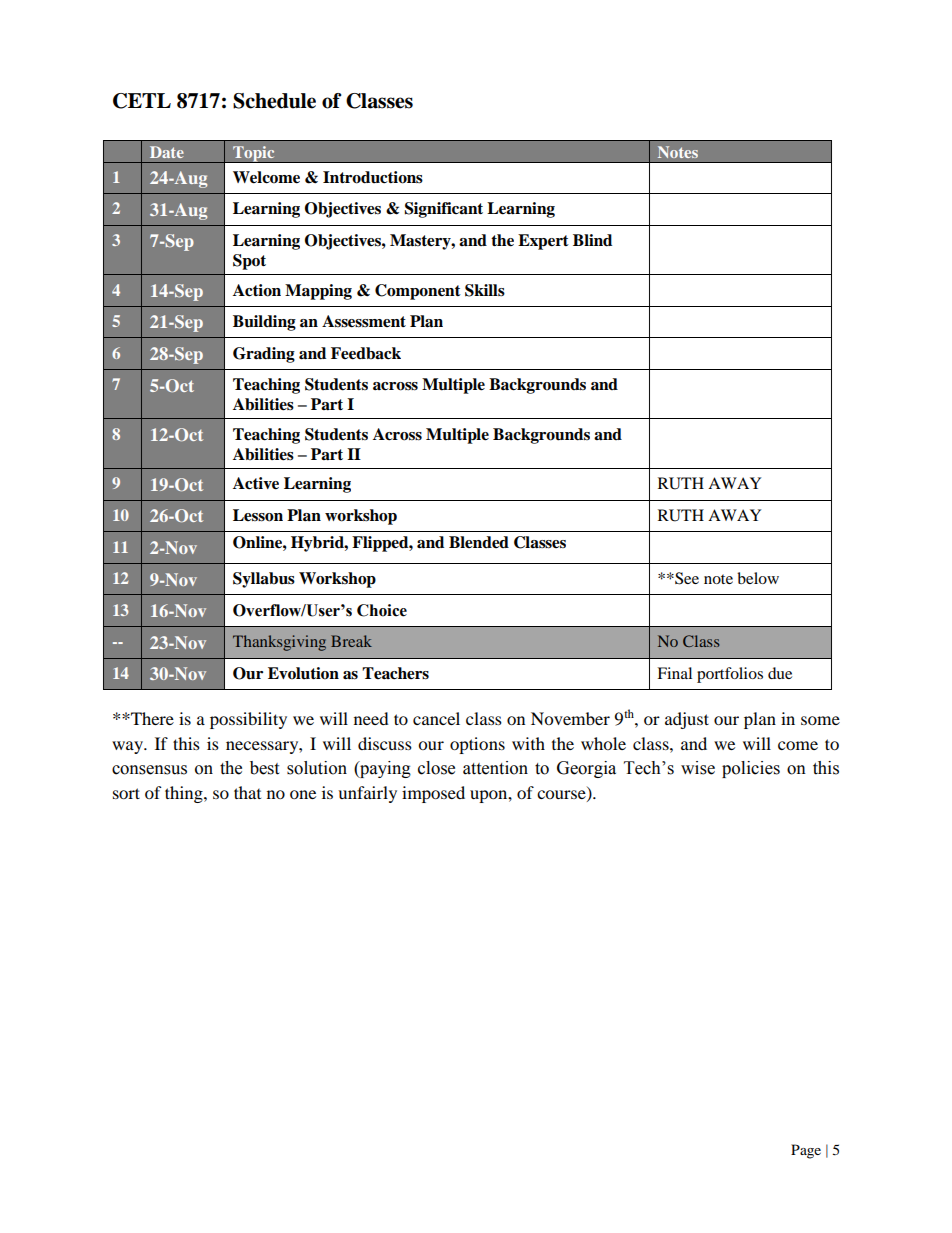  Describe the element at coordinates (592, 240) in the image. I see `Blind` at that location.
